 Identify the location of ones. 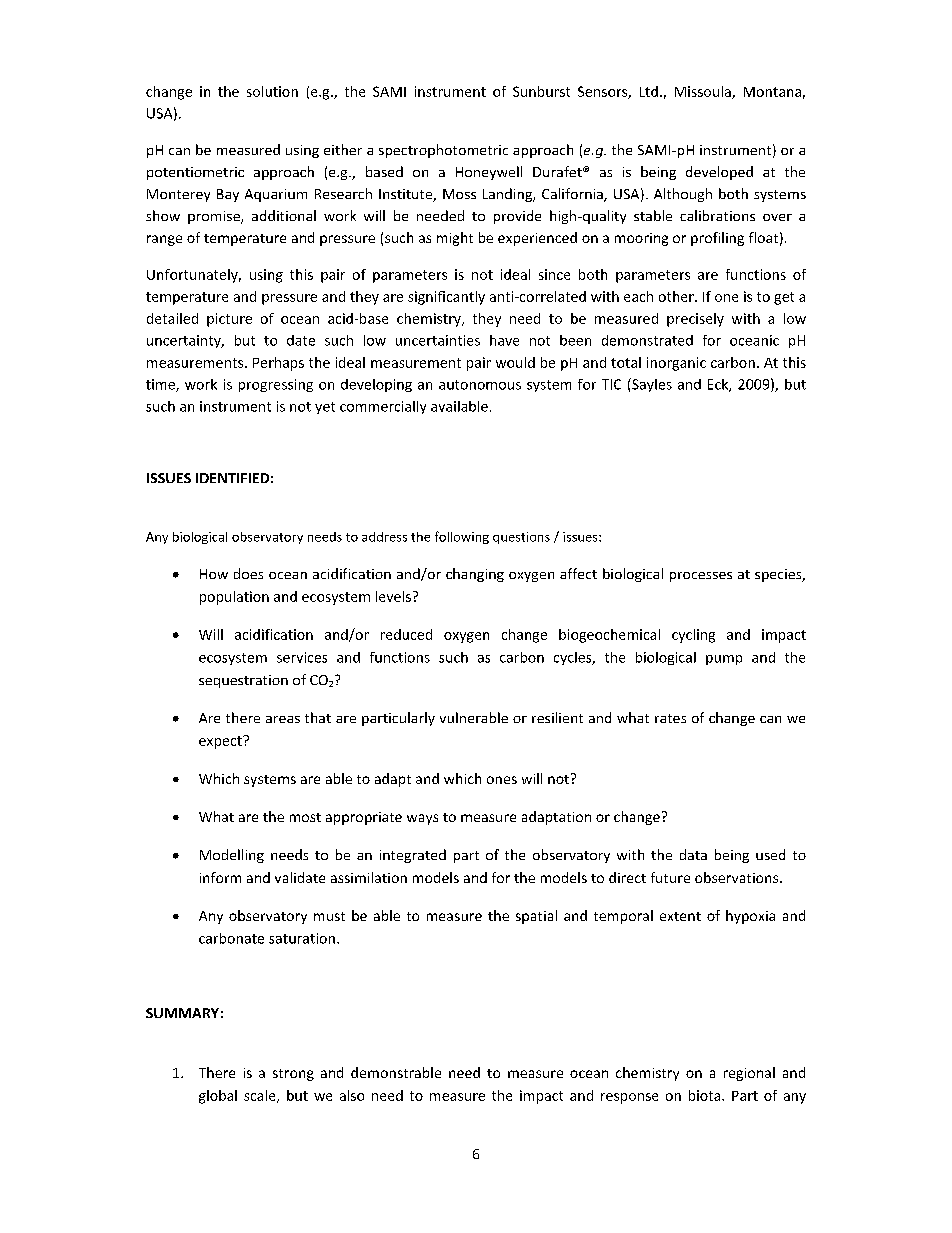
(502, 780).
